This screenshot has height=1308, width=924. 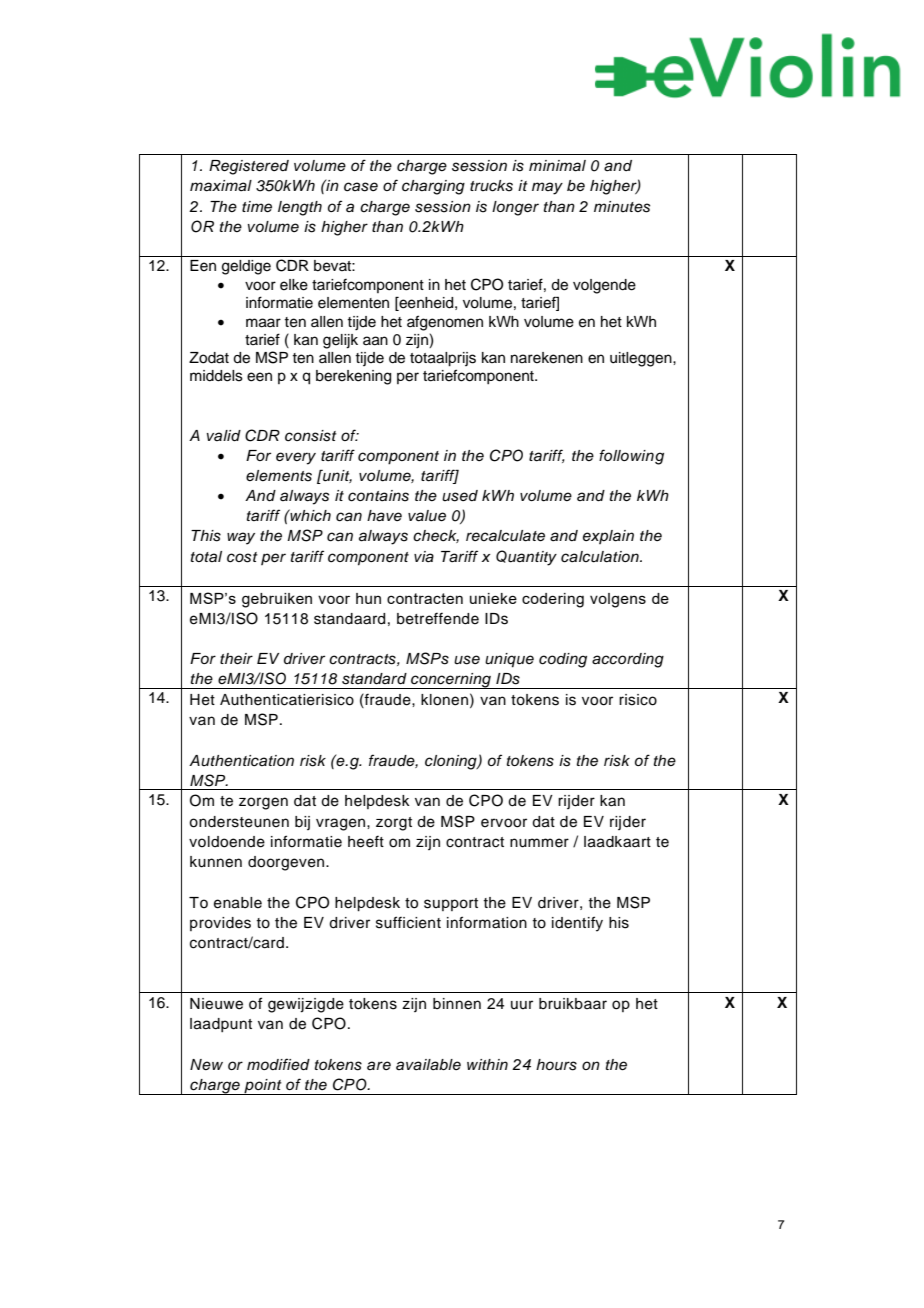 I want to click on charging, so click(x=433, y=187).
